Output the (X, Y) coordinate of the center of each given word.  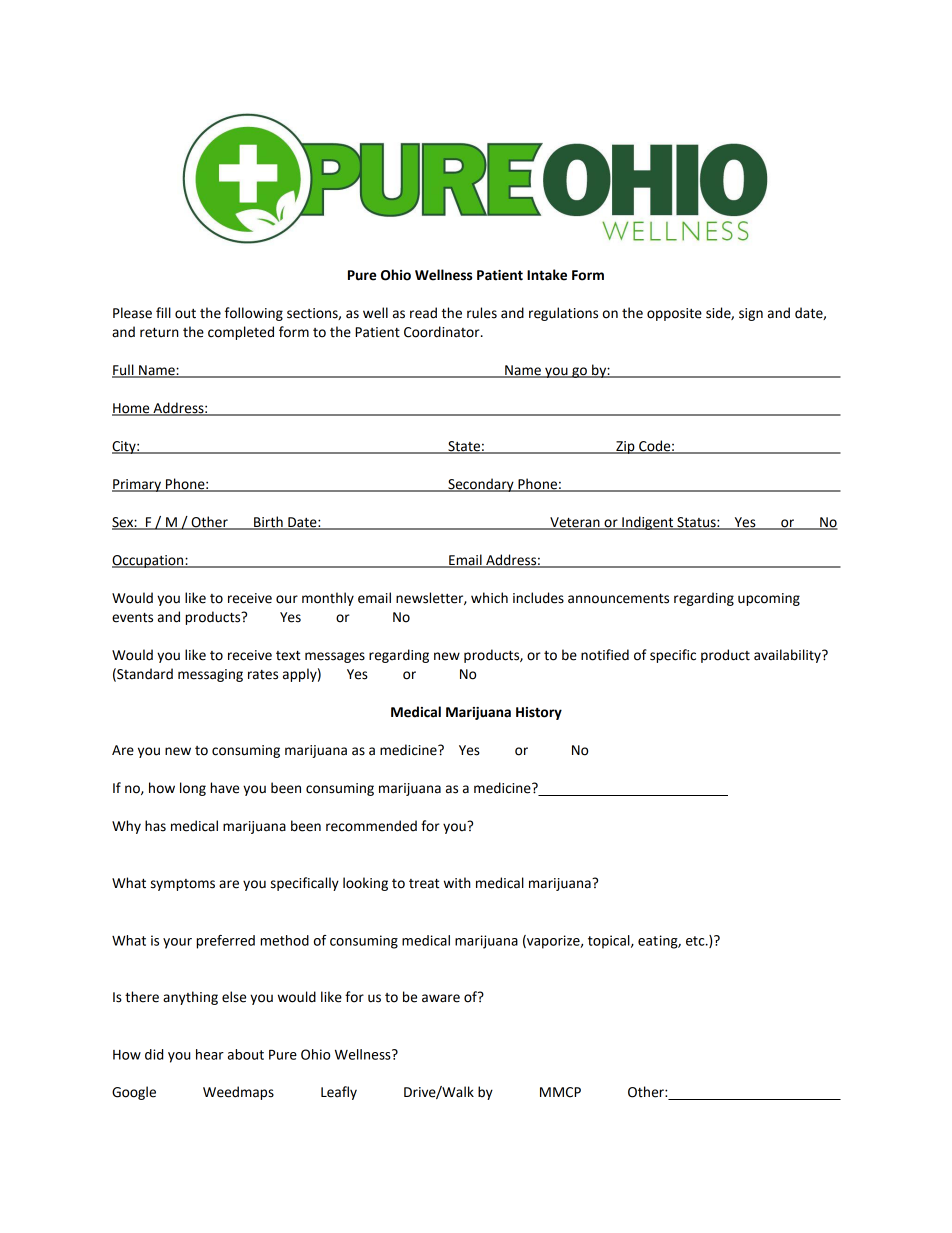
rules (482, 313)
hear (210, 1054)
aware (441, 998)
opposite (674, 314)
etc (696, 941)
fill (163, 312)
